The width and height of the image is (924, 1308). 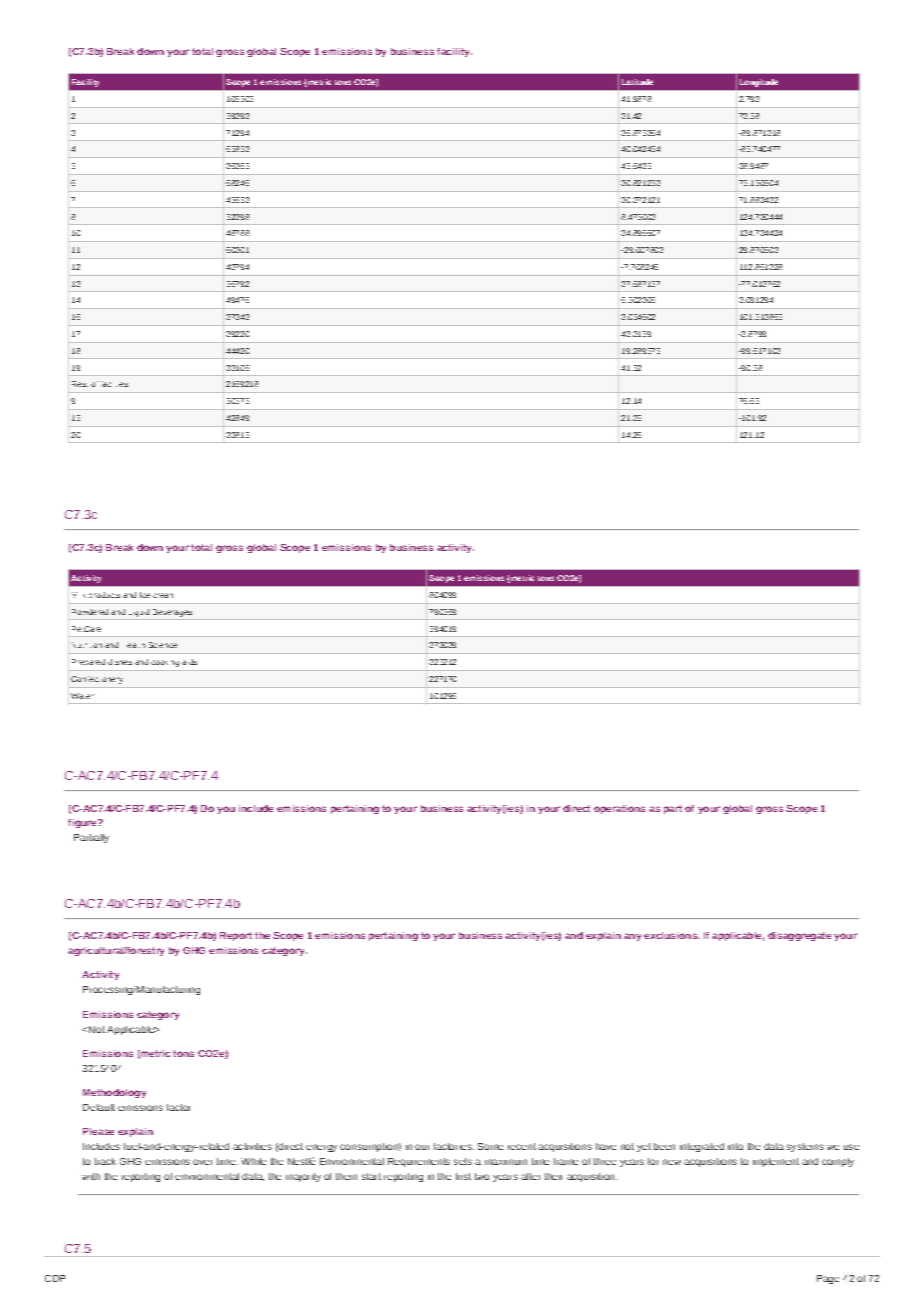 What do you see at coordinates (165, 663) in the image?
I see `cooking` at bounding box center [165, 663].
